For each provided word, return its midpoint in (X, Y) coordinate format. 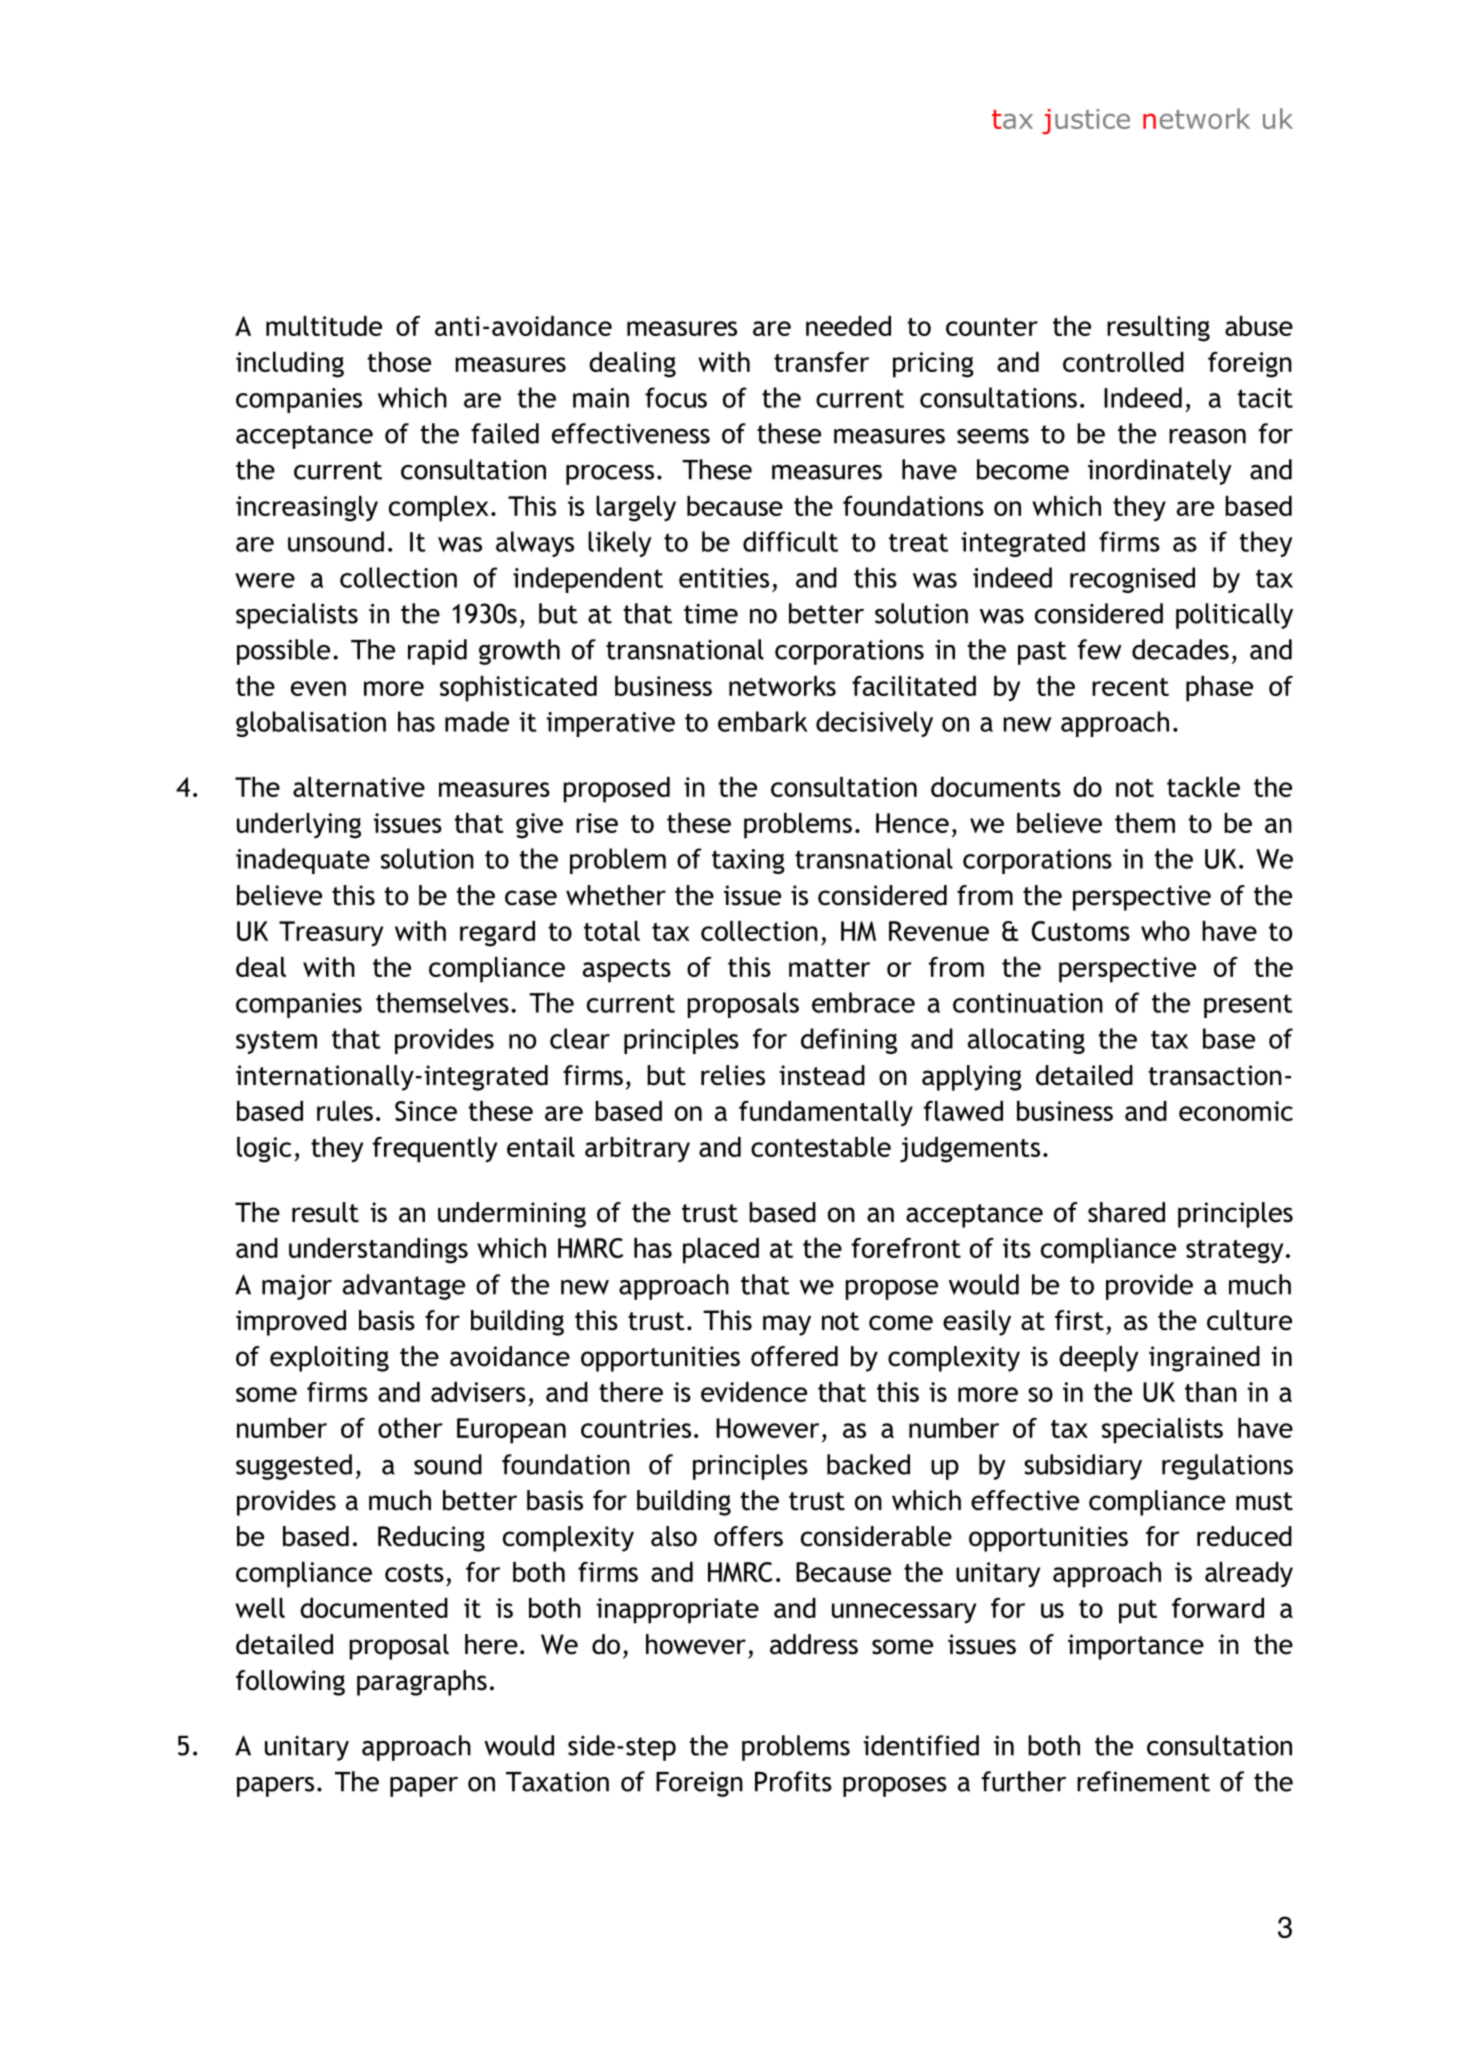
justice (1086, 122)
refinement (1143, 1781)
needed (848, 326)
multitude (324, 326)
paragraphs (422, 1683)
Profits (793, 1781)
